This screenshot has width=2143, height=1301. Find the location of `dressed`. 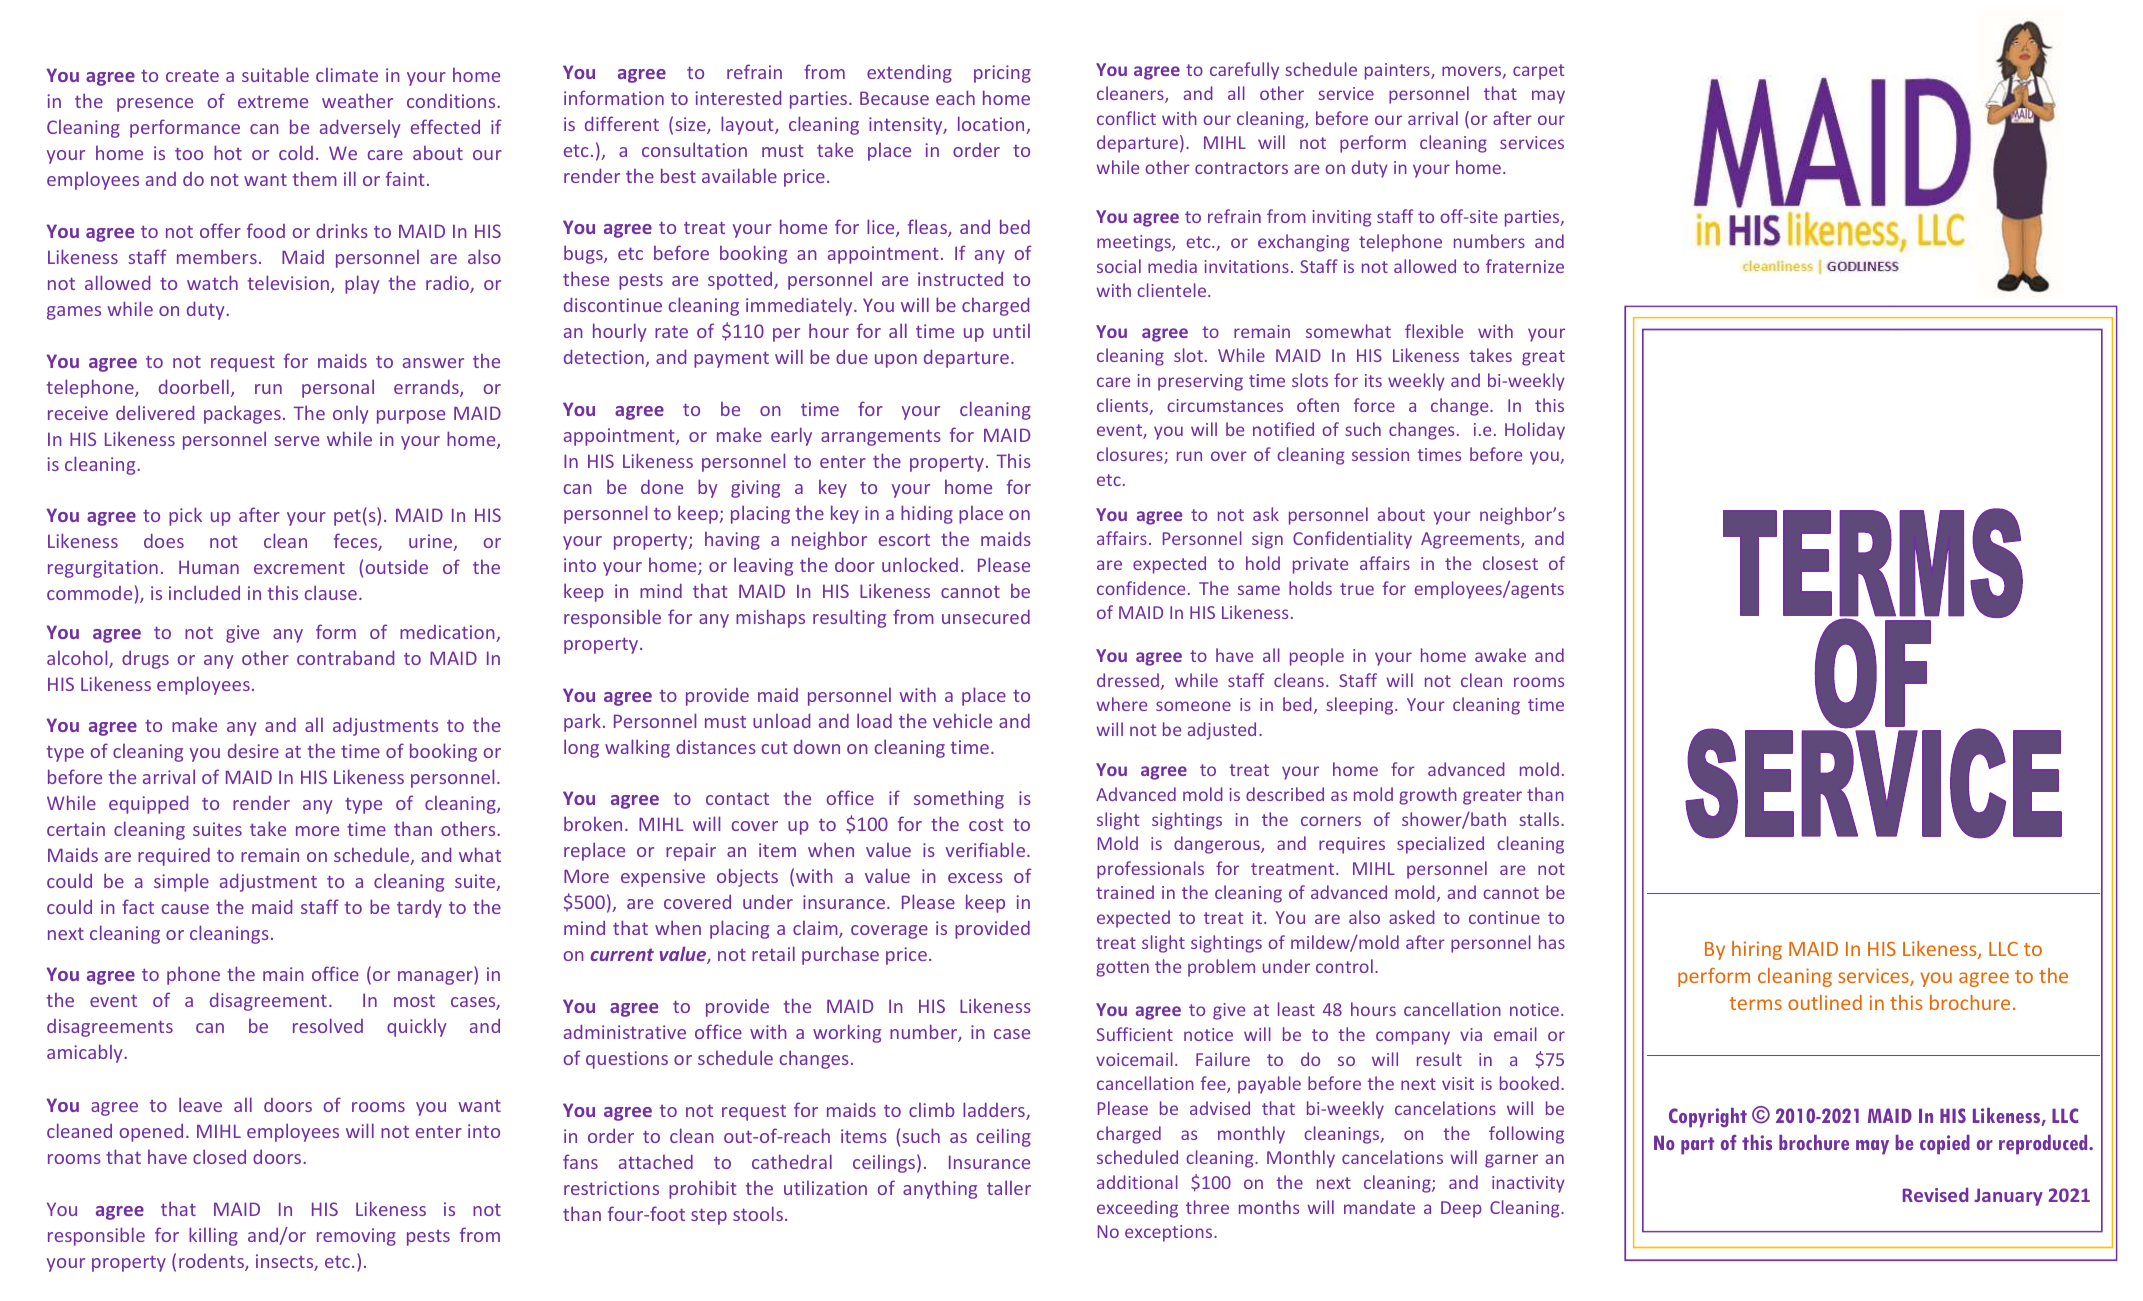

dressed is located at coordinates (1128, 680).
